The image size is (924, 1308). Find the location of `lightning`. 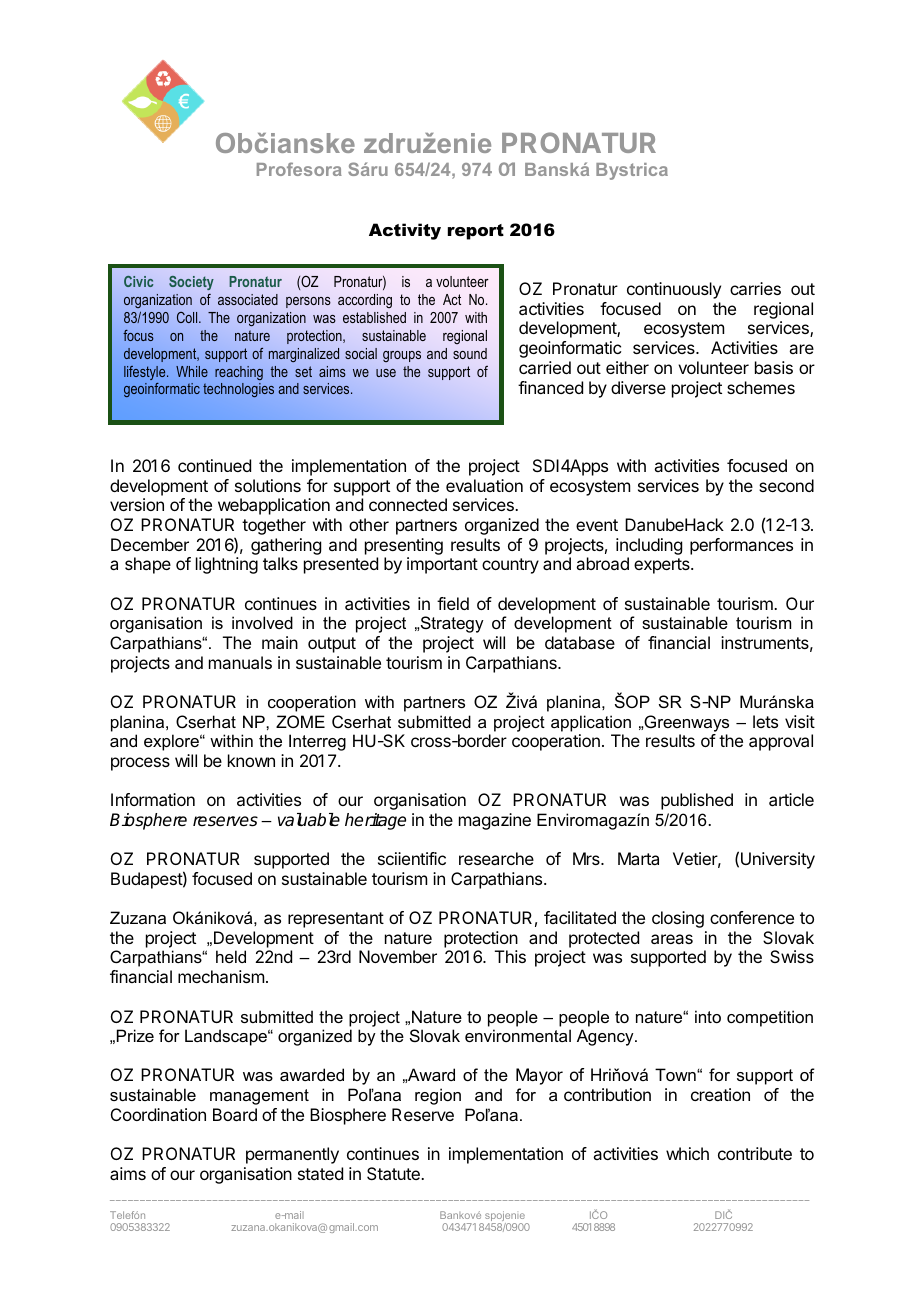

lightning is located at coordinates (227, 565).
